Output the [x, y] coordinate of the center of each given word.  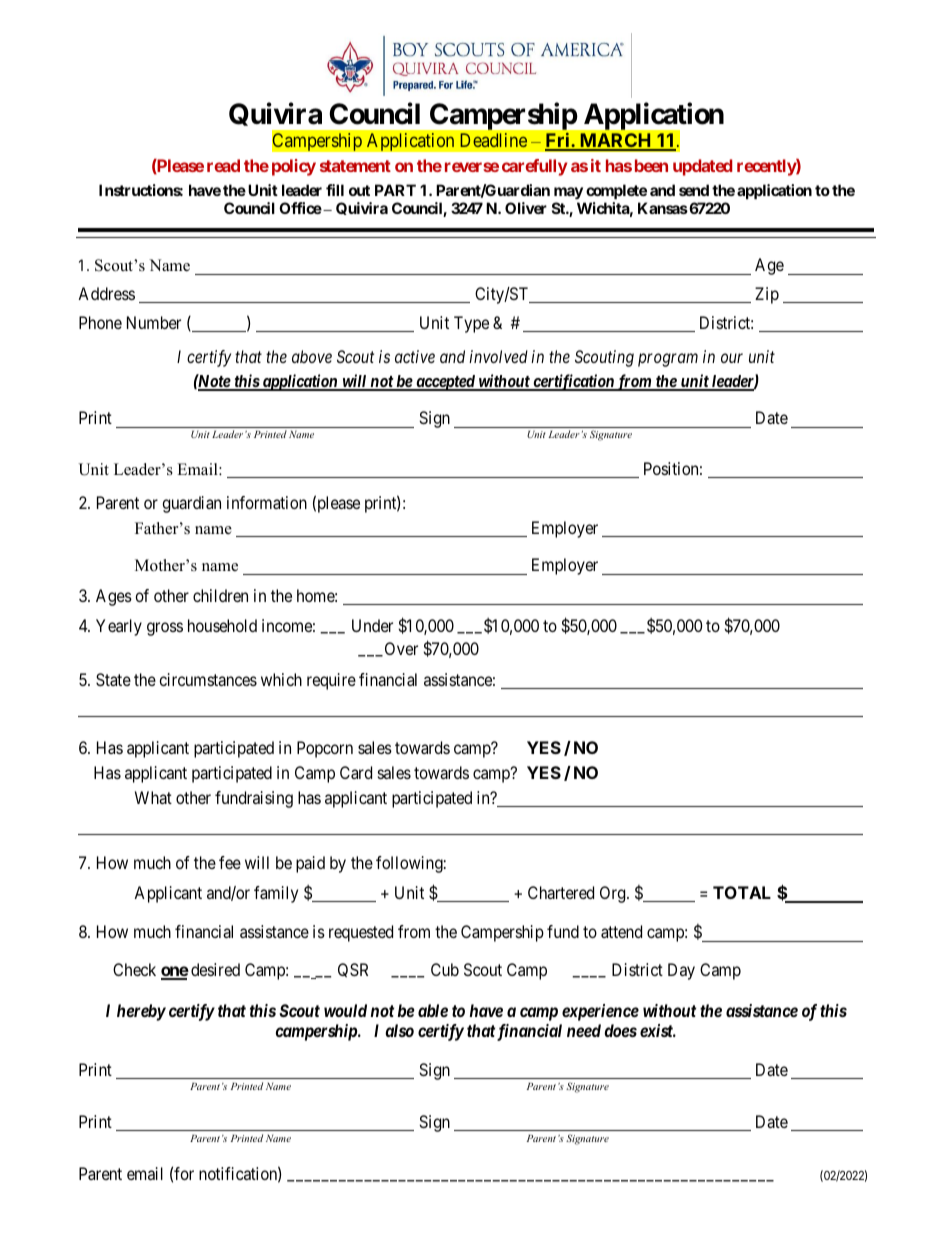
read [223, 165]
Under [372, 625]
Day [681, 971]
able [433, 1010]
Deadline [493, 140]
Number [154, 322]
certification [573, 382]
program [668, 360]
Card [356, 772]
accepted [445, 383]
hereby [141, 1012]
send [694, 190]
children [220, 595]
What [153, 797]
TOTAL [742, 892]
